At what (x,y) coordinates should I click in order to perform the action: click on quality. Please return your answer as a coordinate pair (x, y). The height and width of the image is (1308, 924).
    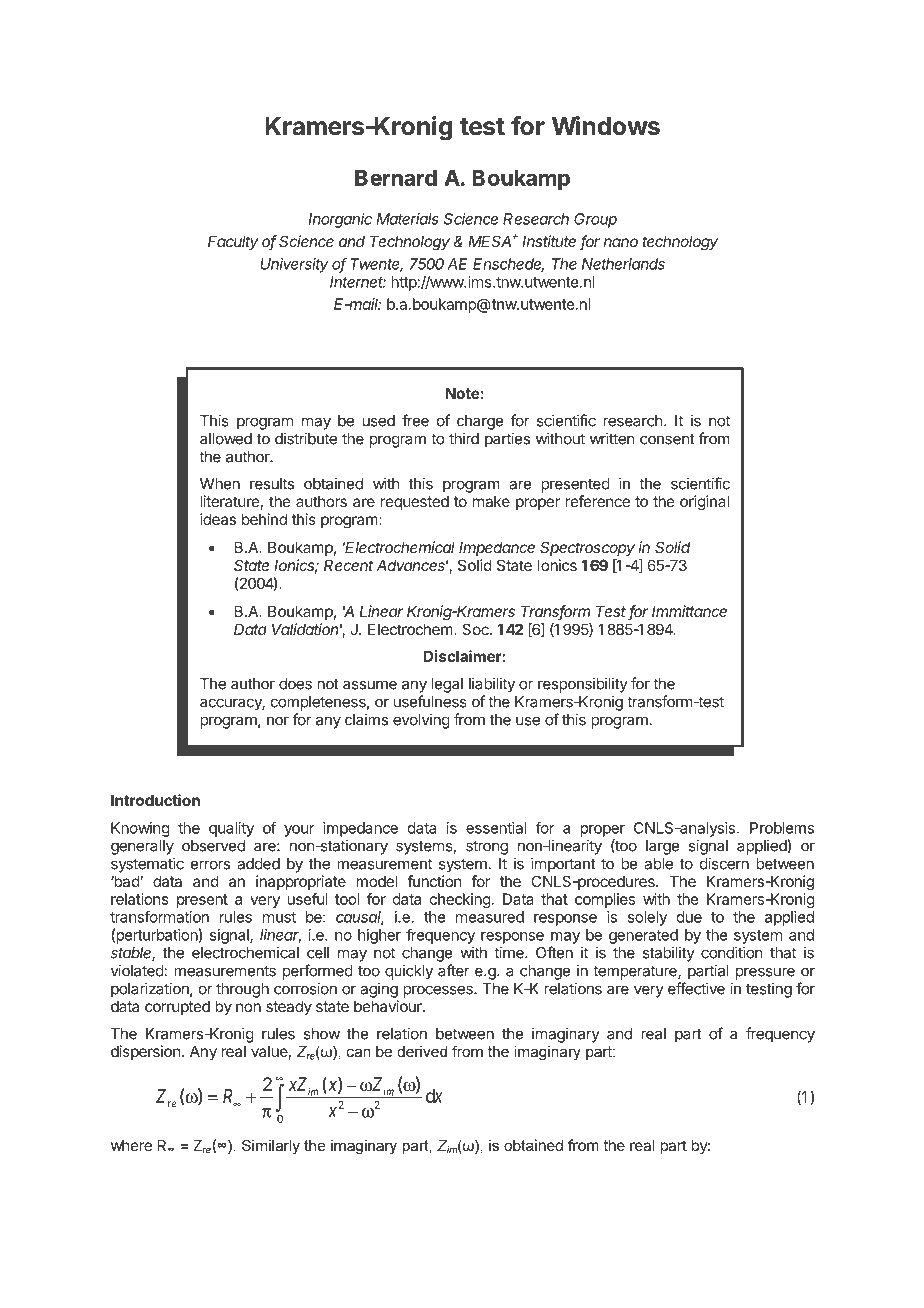
    Looking at the image, I should click on (231, 829).
